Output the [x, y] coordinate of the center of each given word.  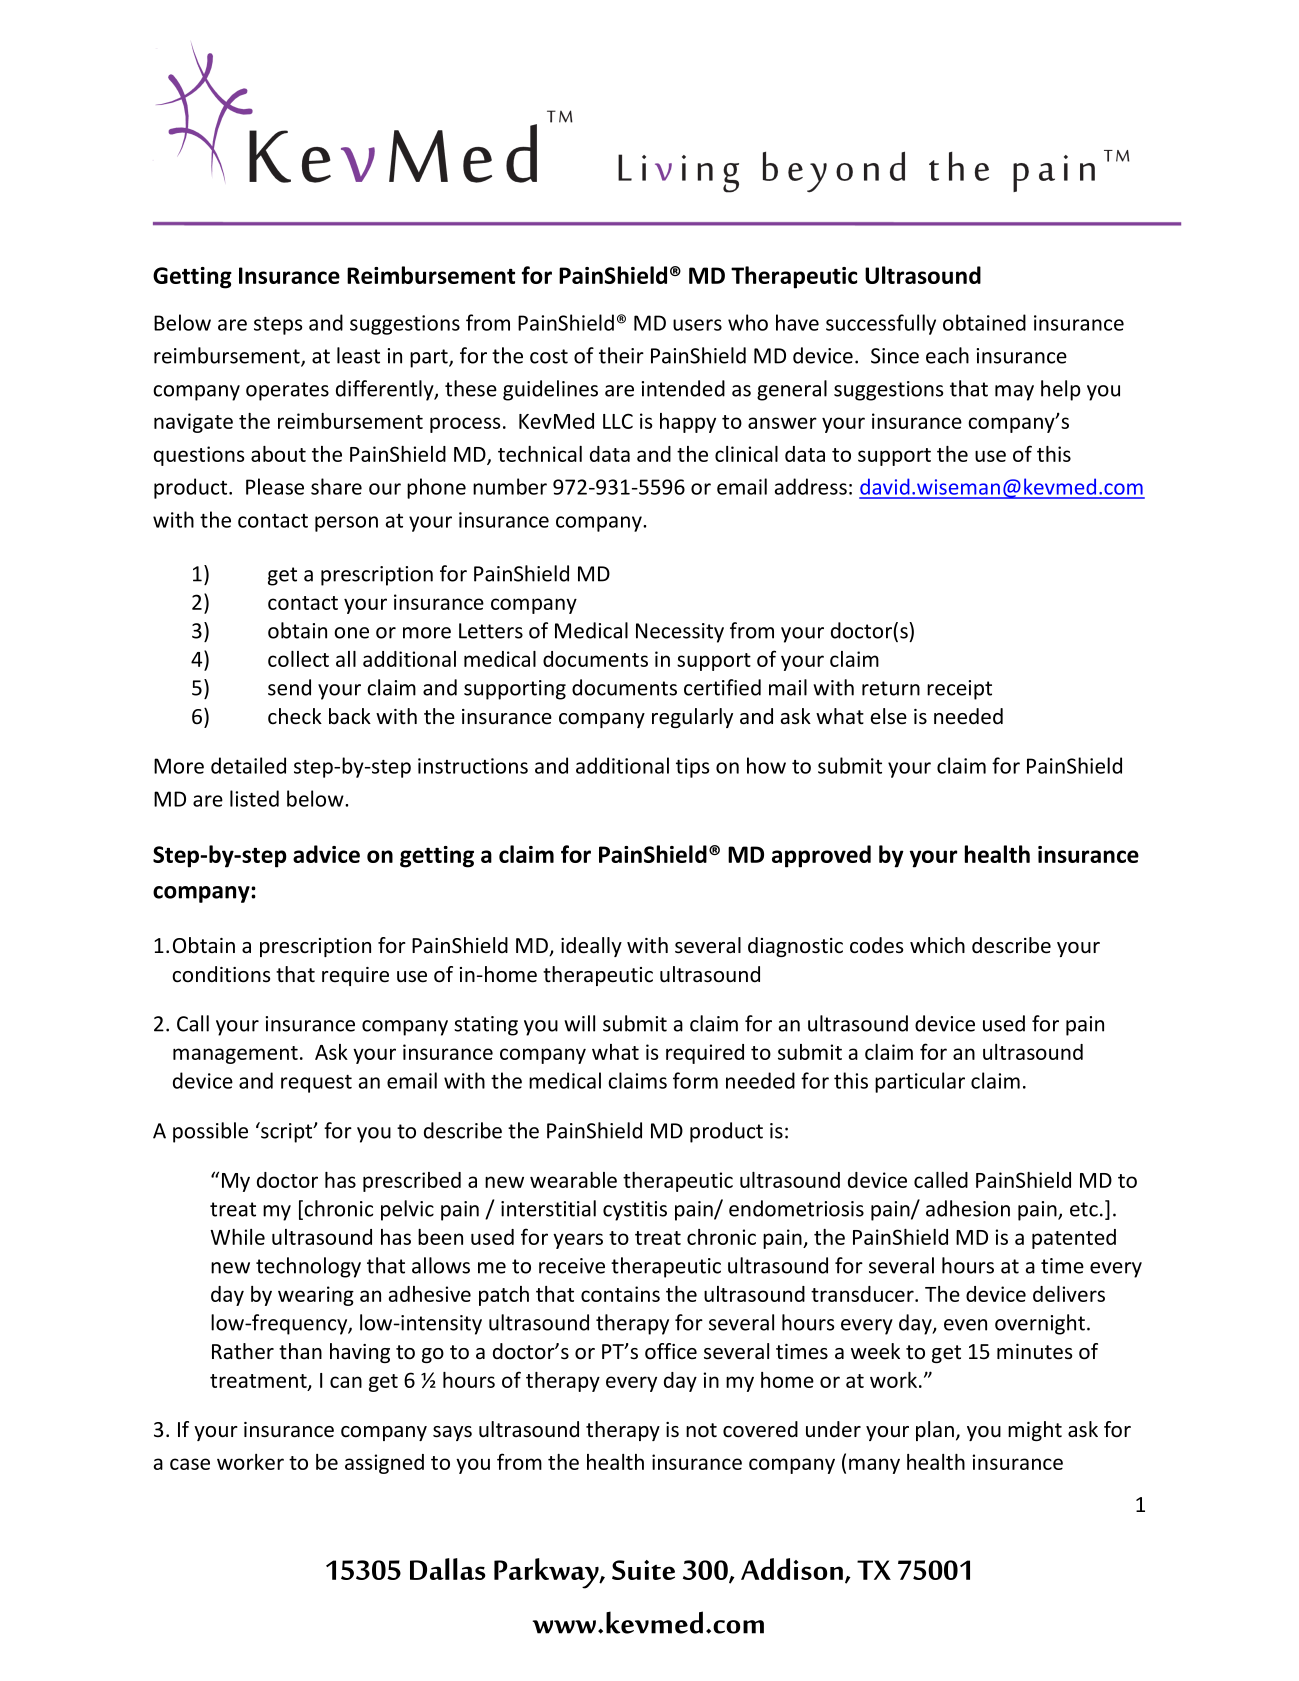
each [947, 355]
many [874, 1466]
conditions [221, 974]
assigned [384, 1464]
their [621, 355]
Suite [643, 1570]
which [937, 945]
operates [287, 391]
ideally [591, 947]
